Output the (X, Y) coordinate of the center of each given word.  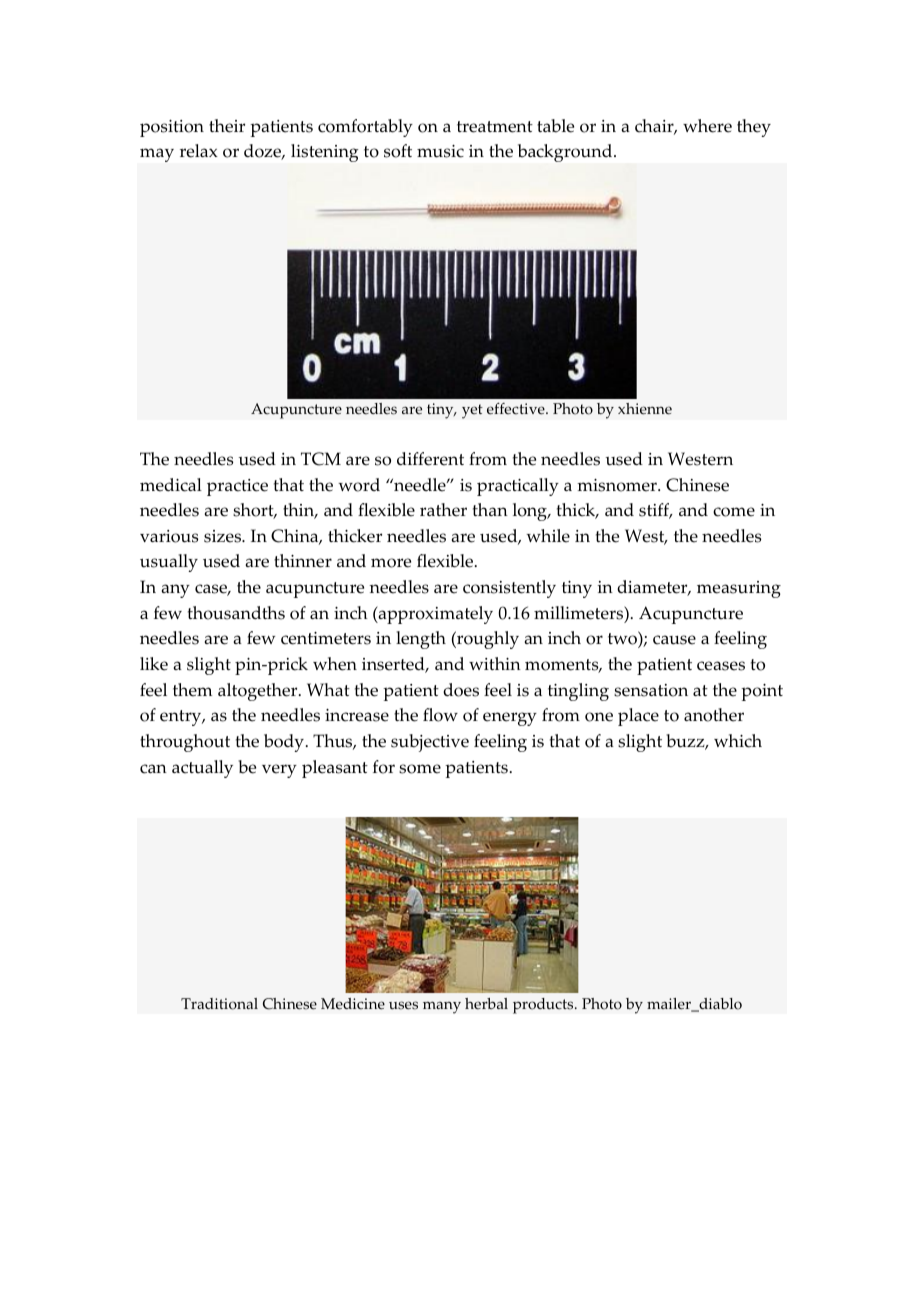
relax (199, 151)
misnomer (618, 485)
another (714, 715)
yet (472, 411)
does (461, 690)
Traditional (219, 1004)
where (707, 126)
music (440, 151)
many (442, 1007)
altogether (259, 692)
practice (237, 487)
